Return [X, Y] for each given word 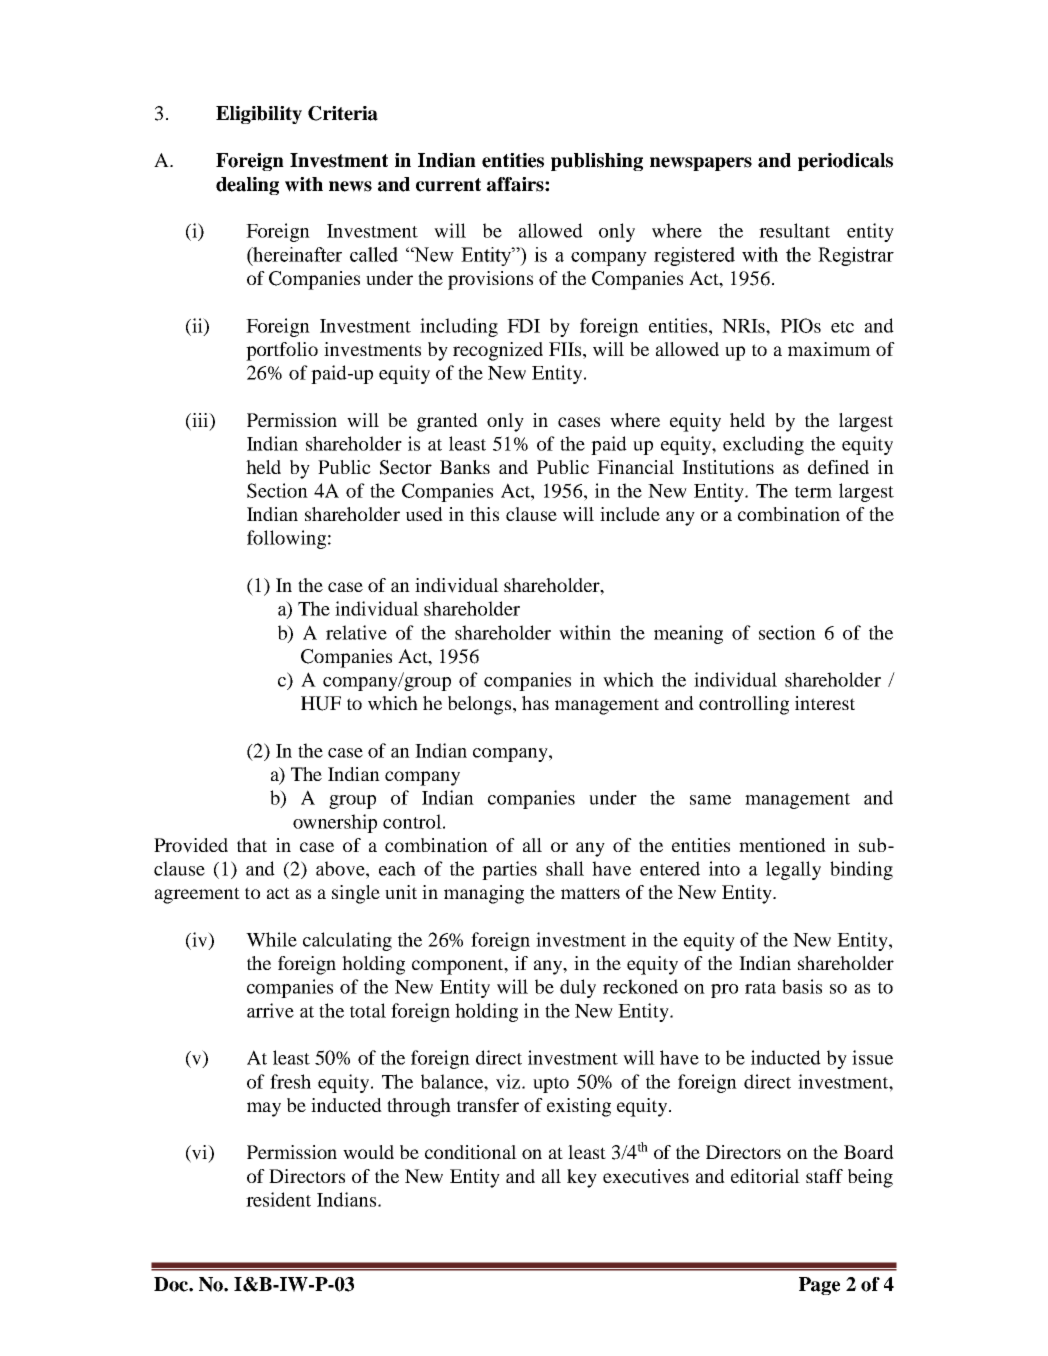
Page [819, 1286]
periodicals [845, 162]
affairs [516, 184]
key [582, 1178]
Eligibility [259, 115]
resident [278, 1199]
